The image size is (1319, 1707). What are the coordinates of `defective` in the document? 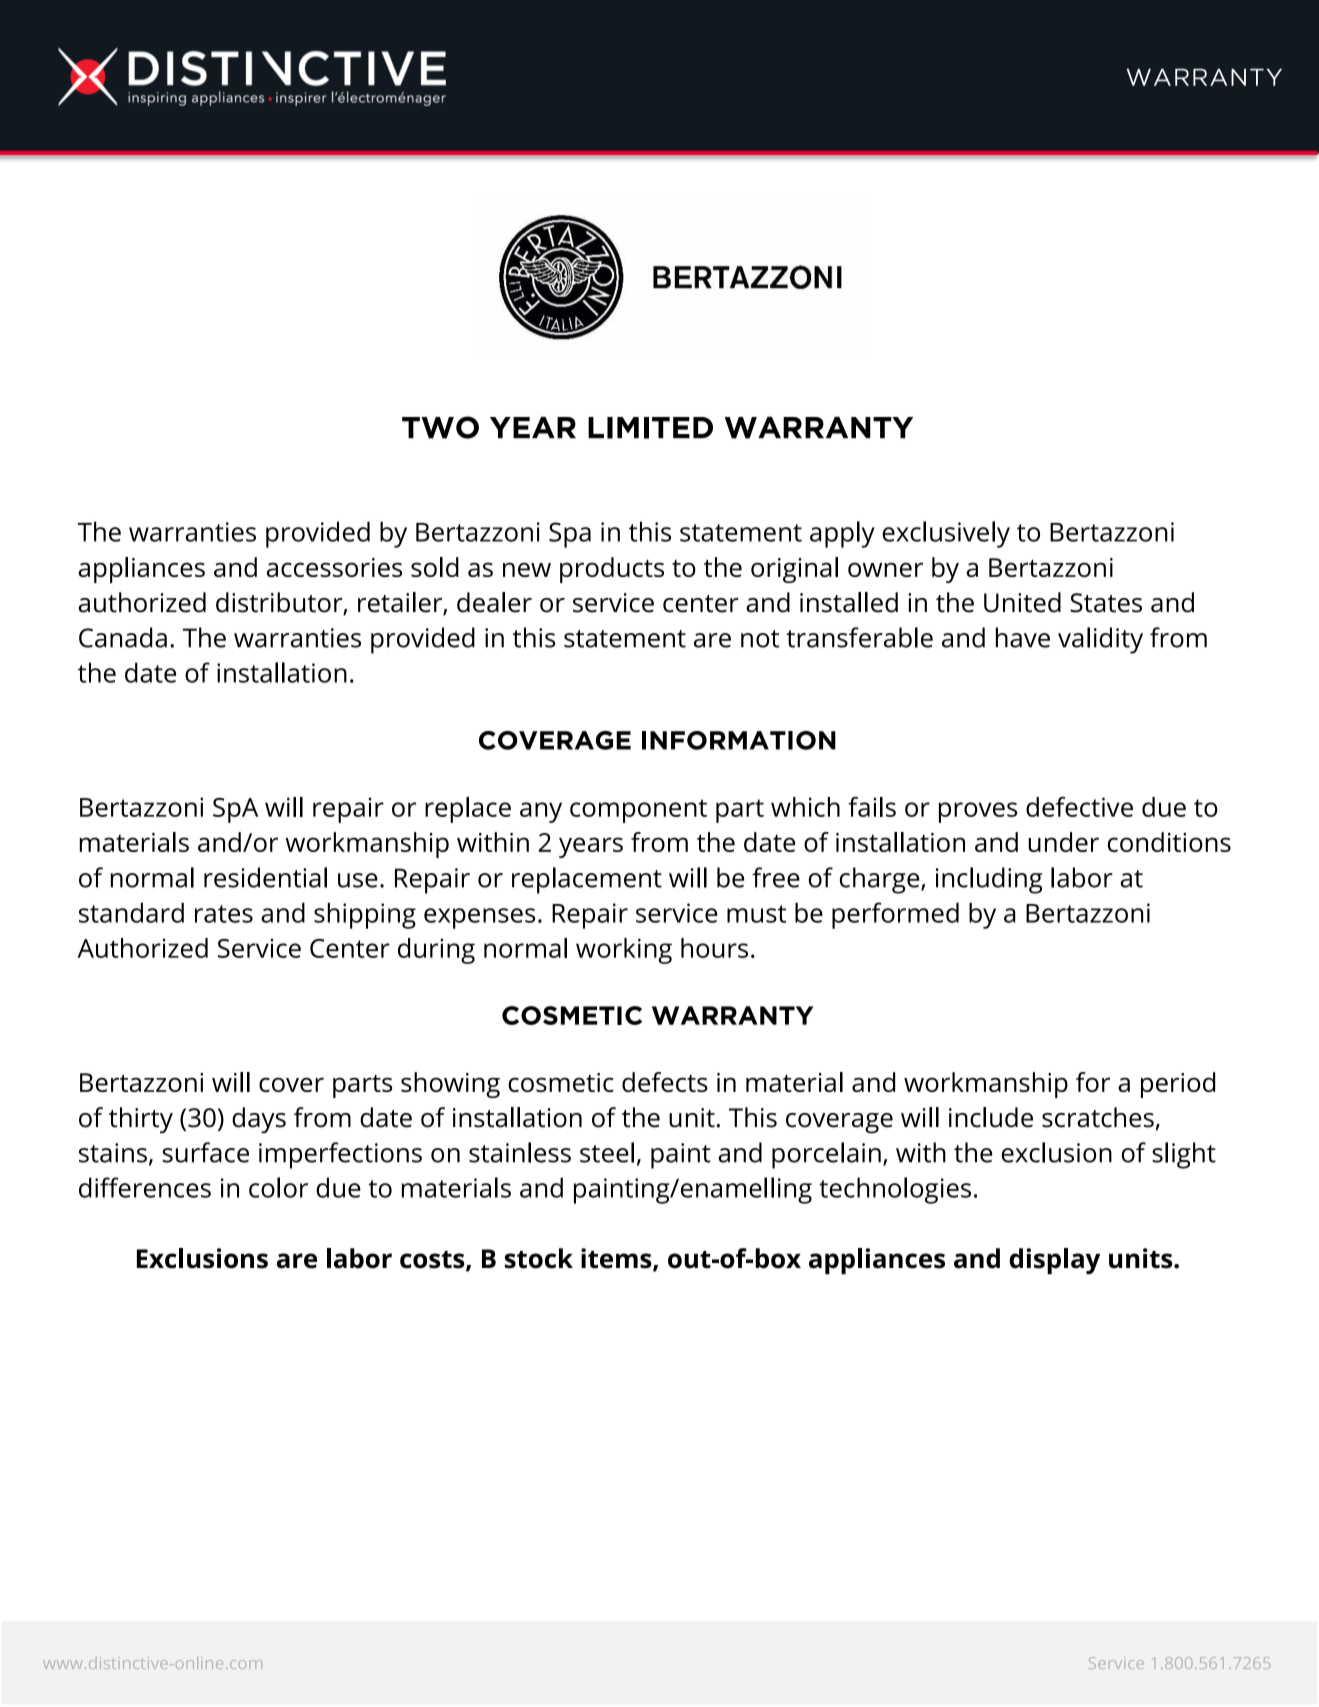 It's located at (1079, 807).
